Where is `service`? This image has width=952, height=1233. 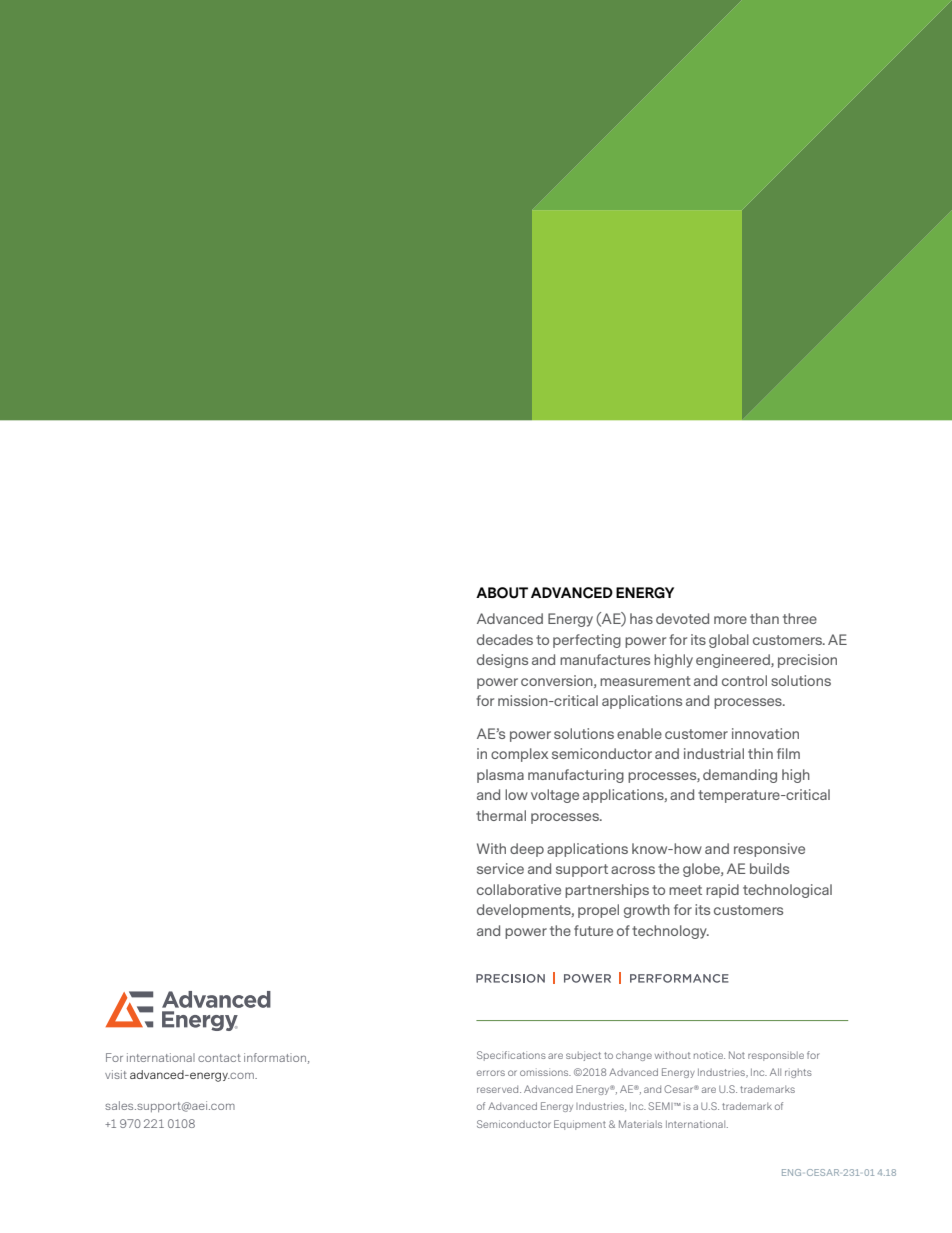 service is located at coordinates (500, 868).
